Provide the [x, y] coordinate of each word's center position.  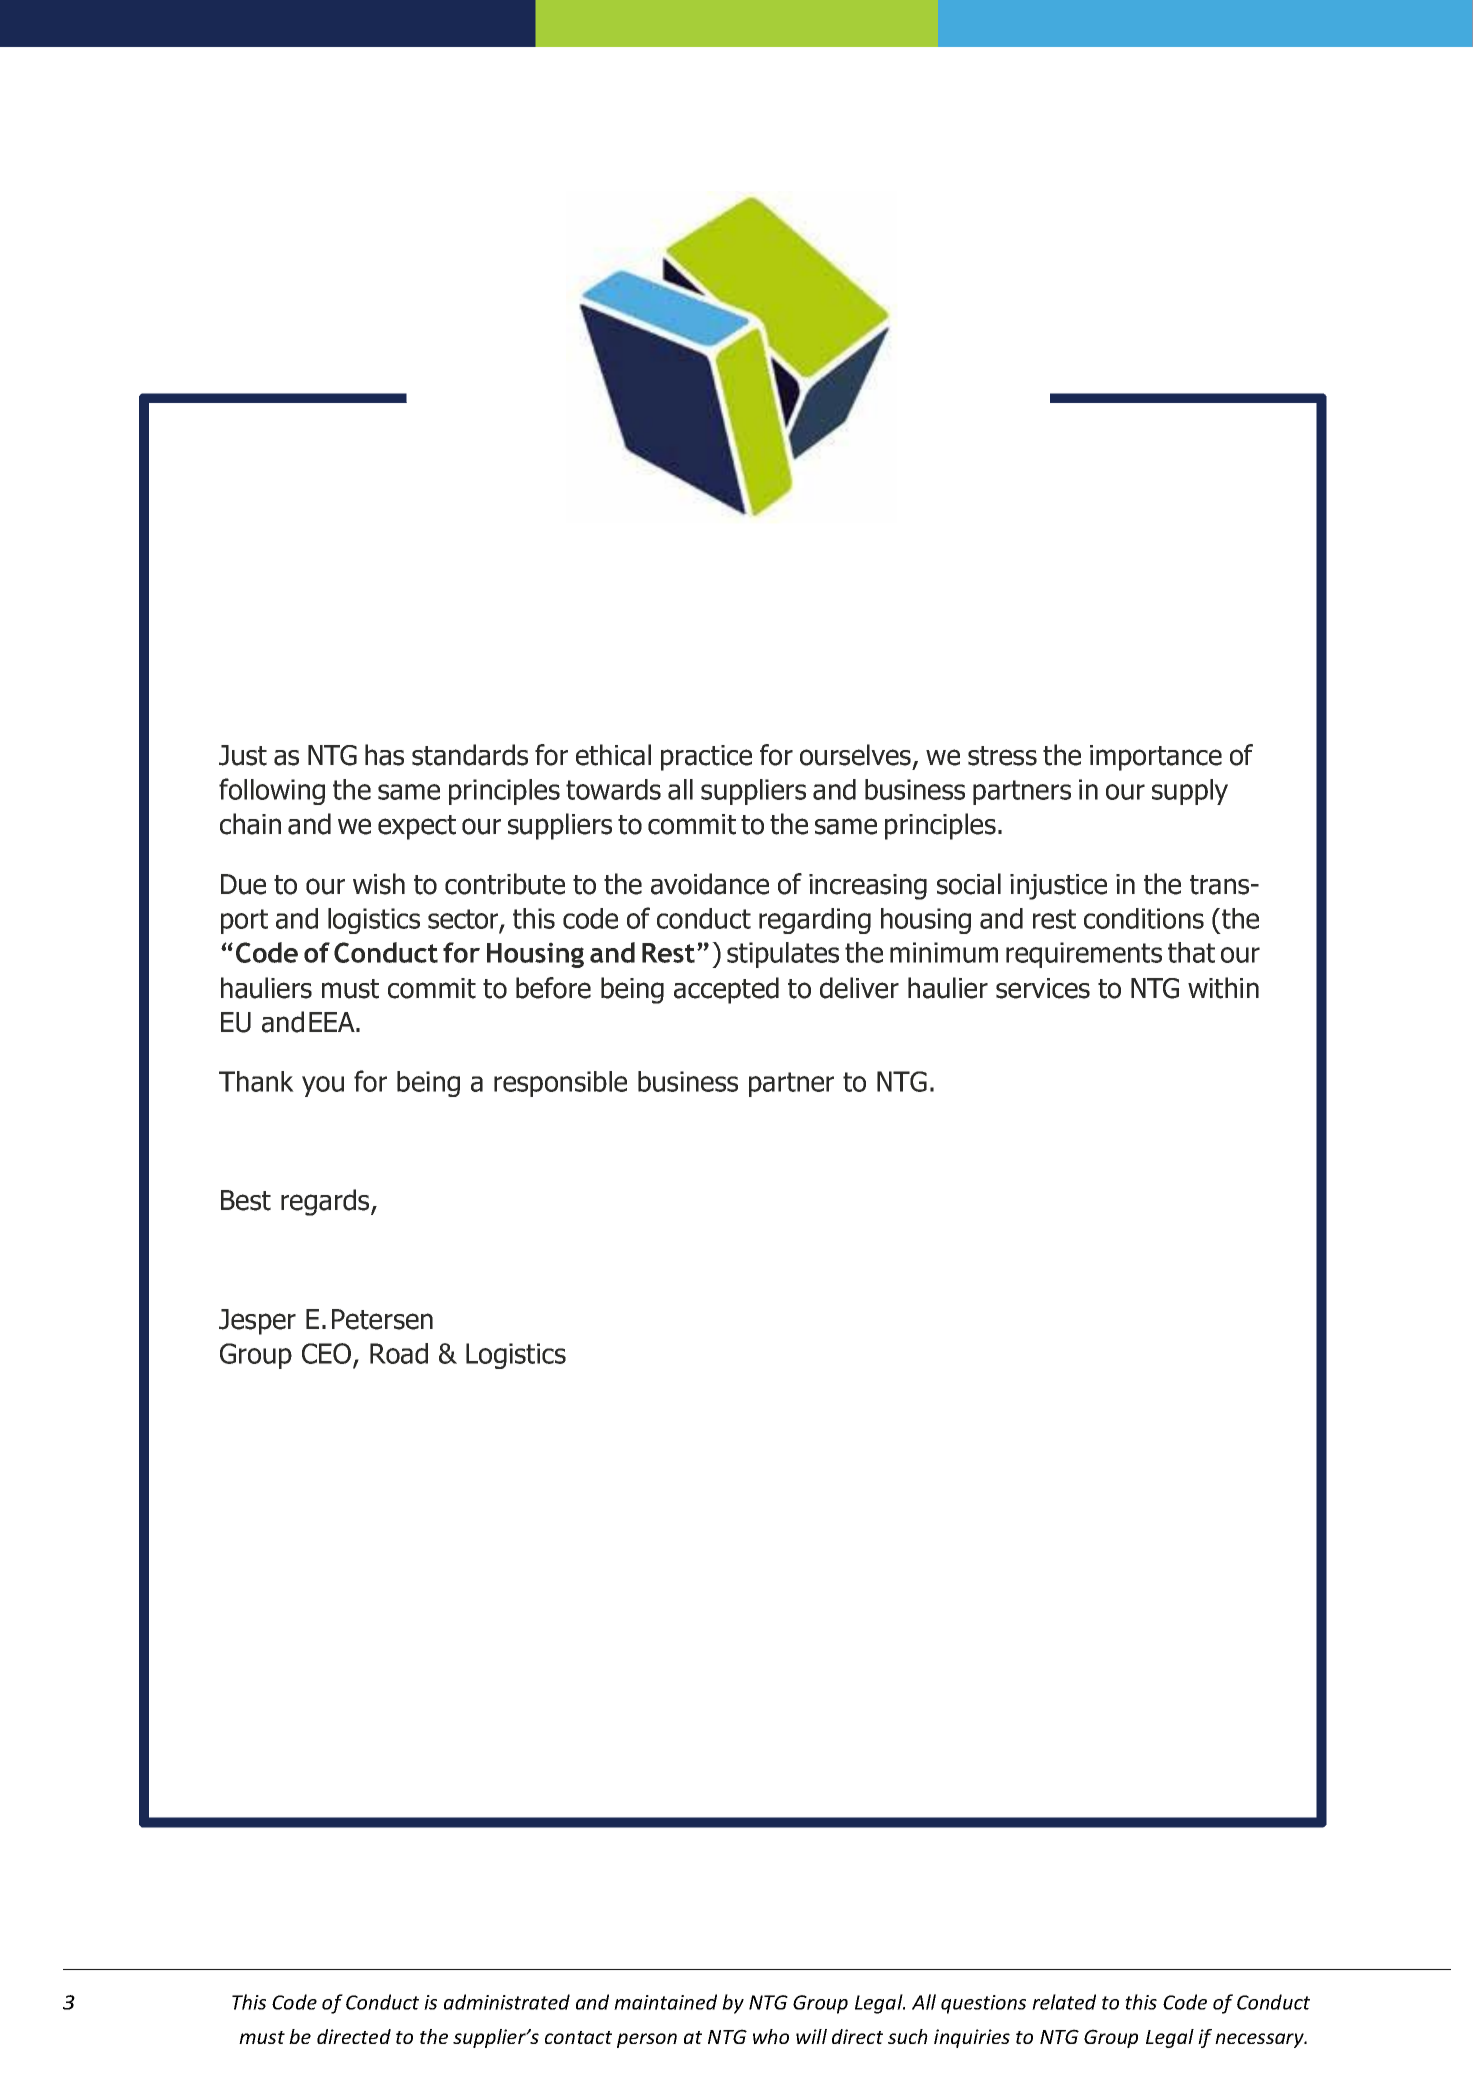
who [771, 2036]
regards [326, 1202]
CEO [328, 1355]
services [1043, 988]
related [1064, 2002]
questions [983, 2004]
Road [399, 1353]
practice [706, 758]
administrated [507, 2002]
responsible [560, 1084]
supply [1190, 792]
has [384, 755]
